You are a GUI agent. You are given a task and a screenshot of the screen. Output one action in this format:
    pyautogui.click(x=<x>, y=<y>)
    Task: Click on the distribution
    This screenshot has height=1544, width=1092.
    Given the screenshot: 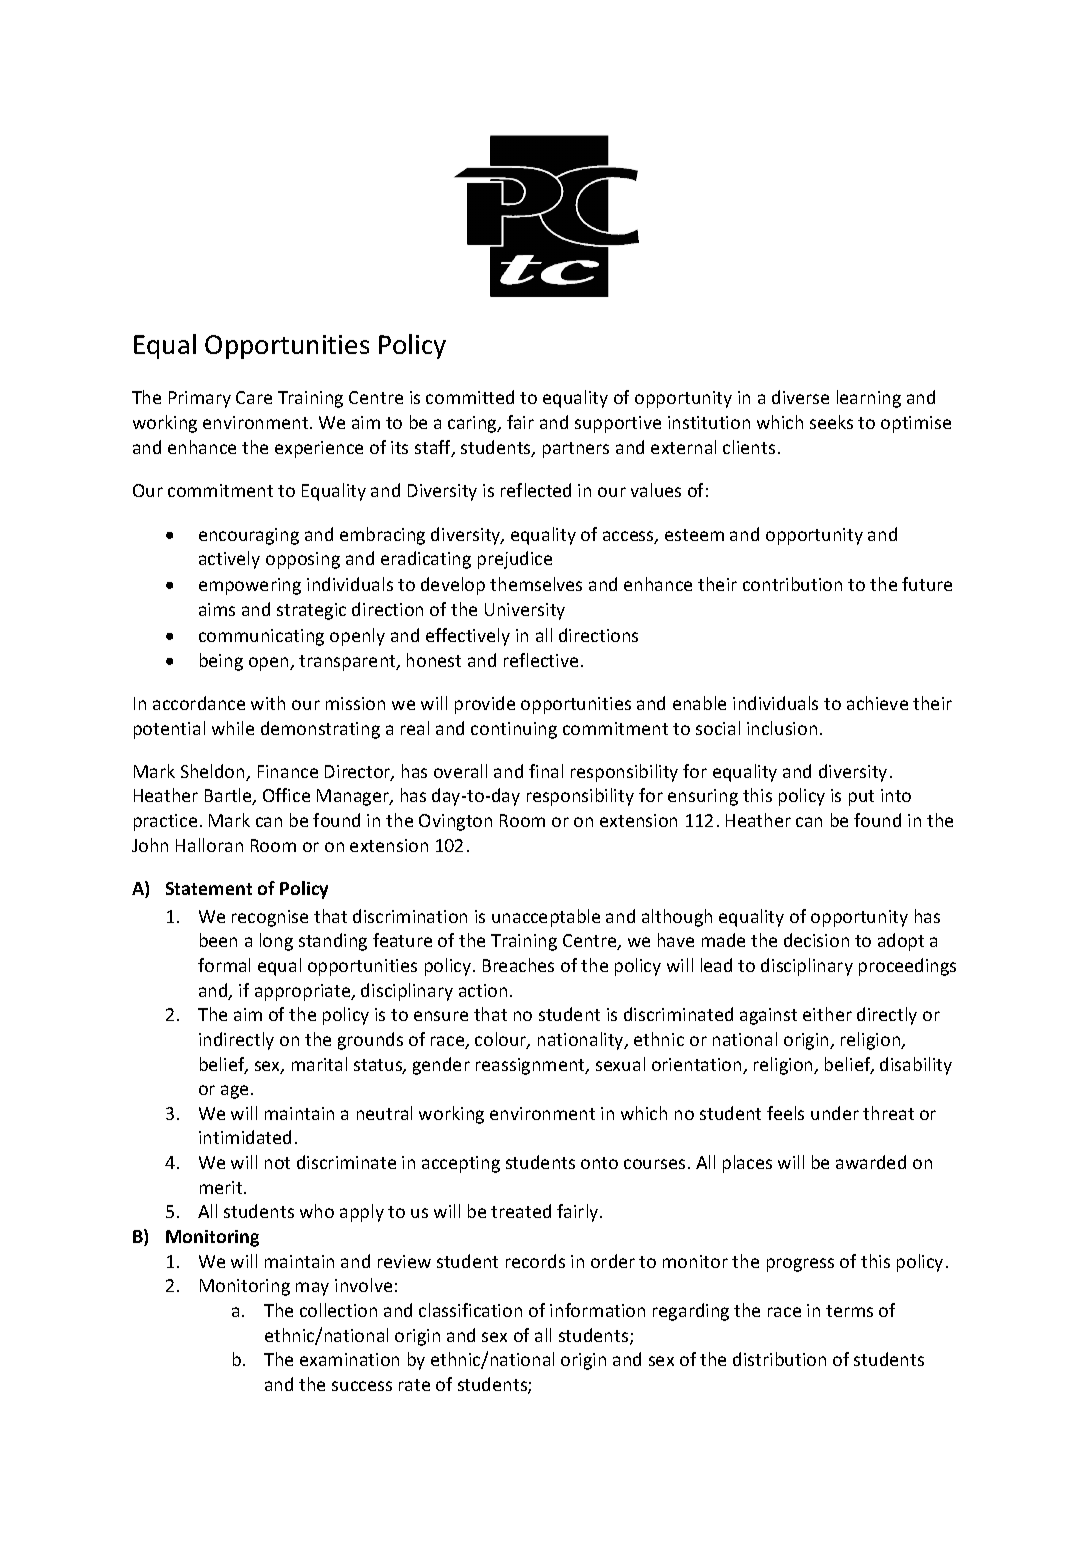 What is the action you would take?
    pyautogui.click(x=779, y=1359)
